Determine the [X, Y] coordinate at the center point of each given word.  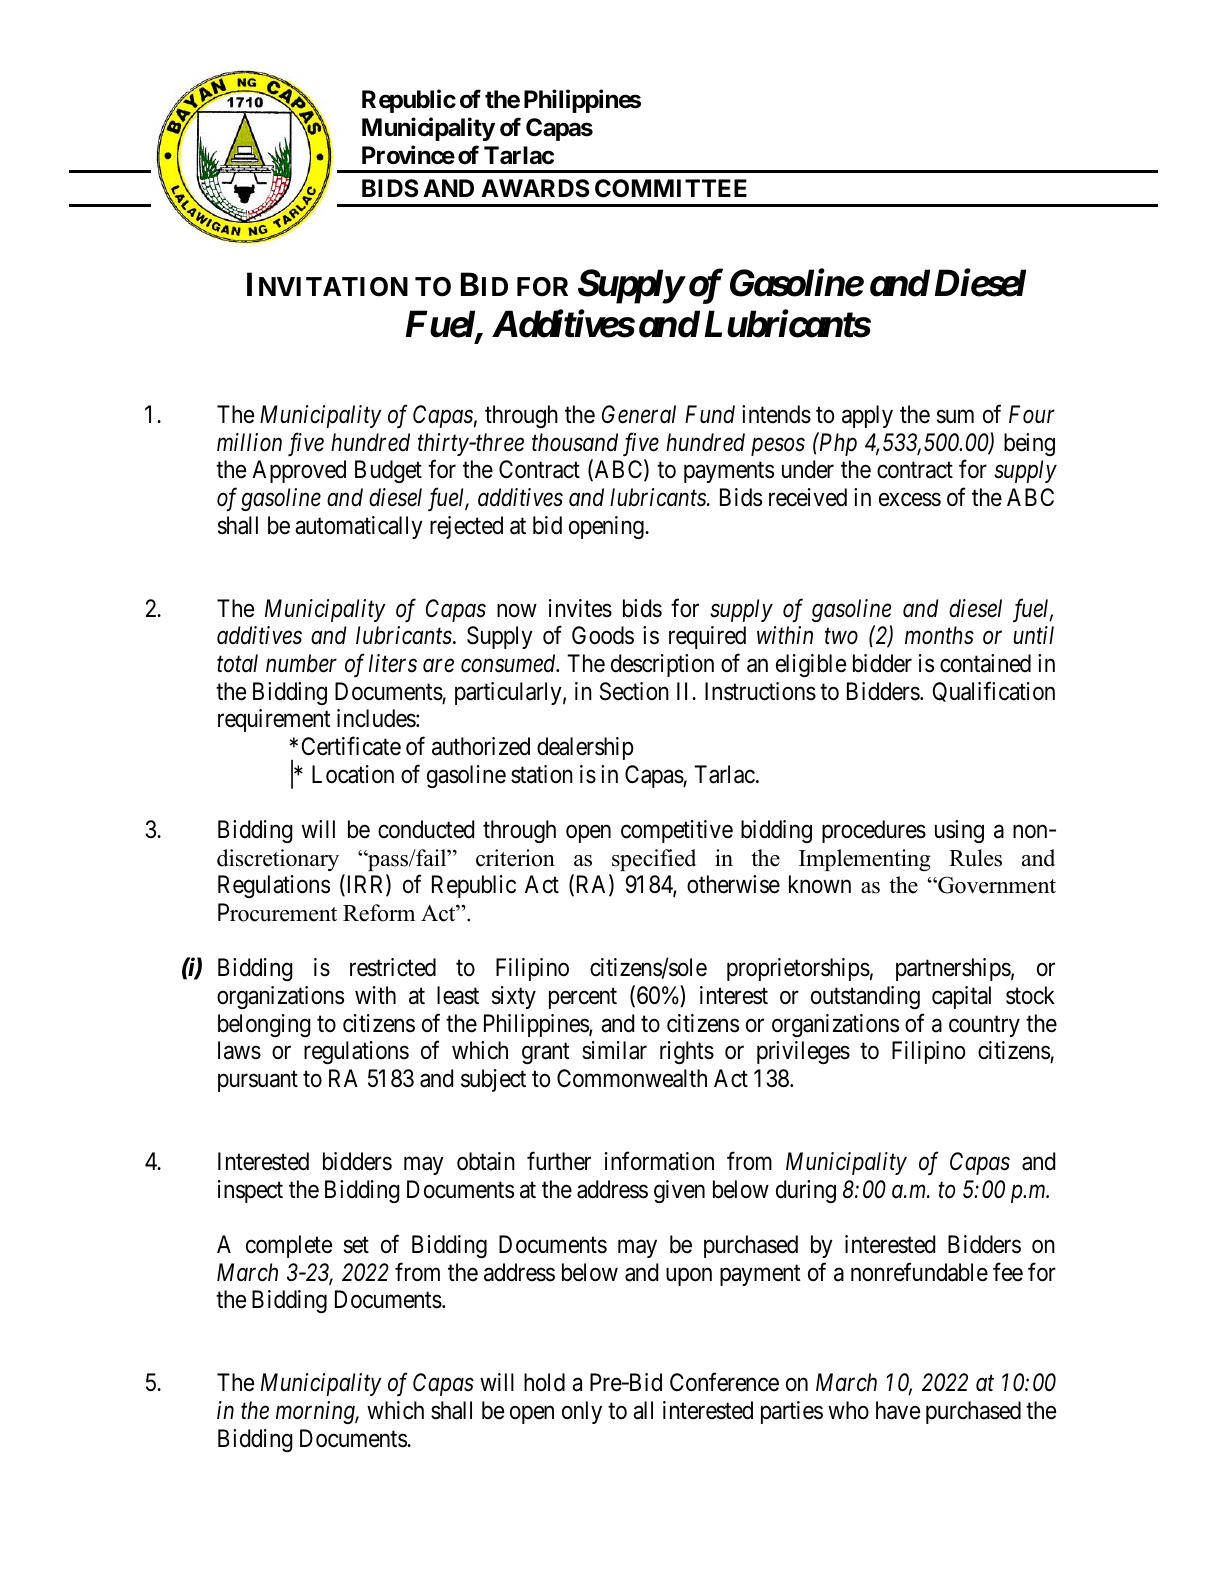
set [356, 1245]
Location [353, 774]
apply [867, 416]
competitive [677, 831]
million [249, 442]
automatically [359, 527]
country [984, 1026]
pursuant [258, 1081]
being [1029, 444]
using [959, 831]
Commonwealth [632, 1078]
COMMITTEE [671, 188]
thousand [575, 442]
